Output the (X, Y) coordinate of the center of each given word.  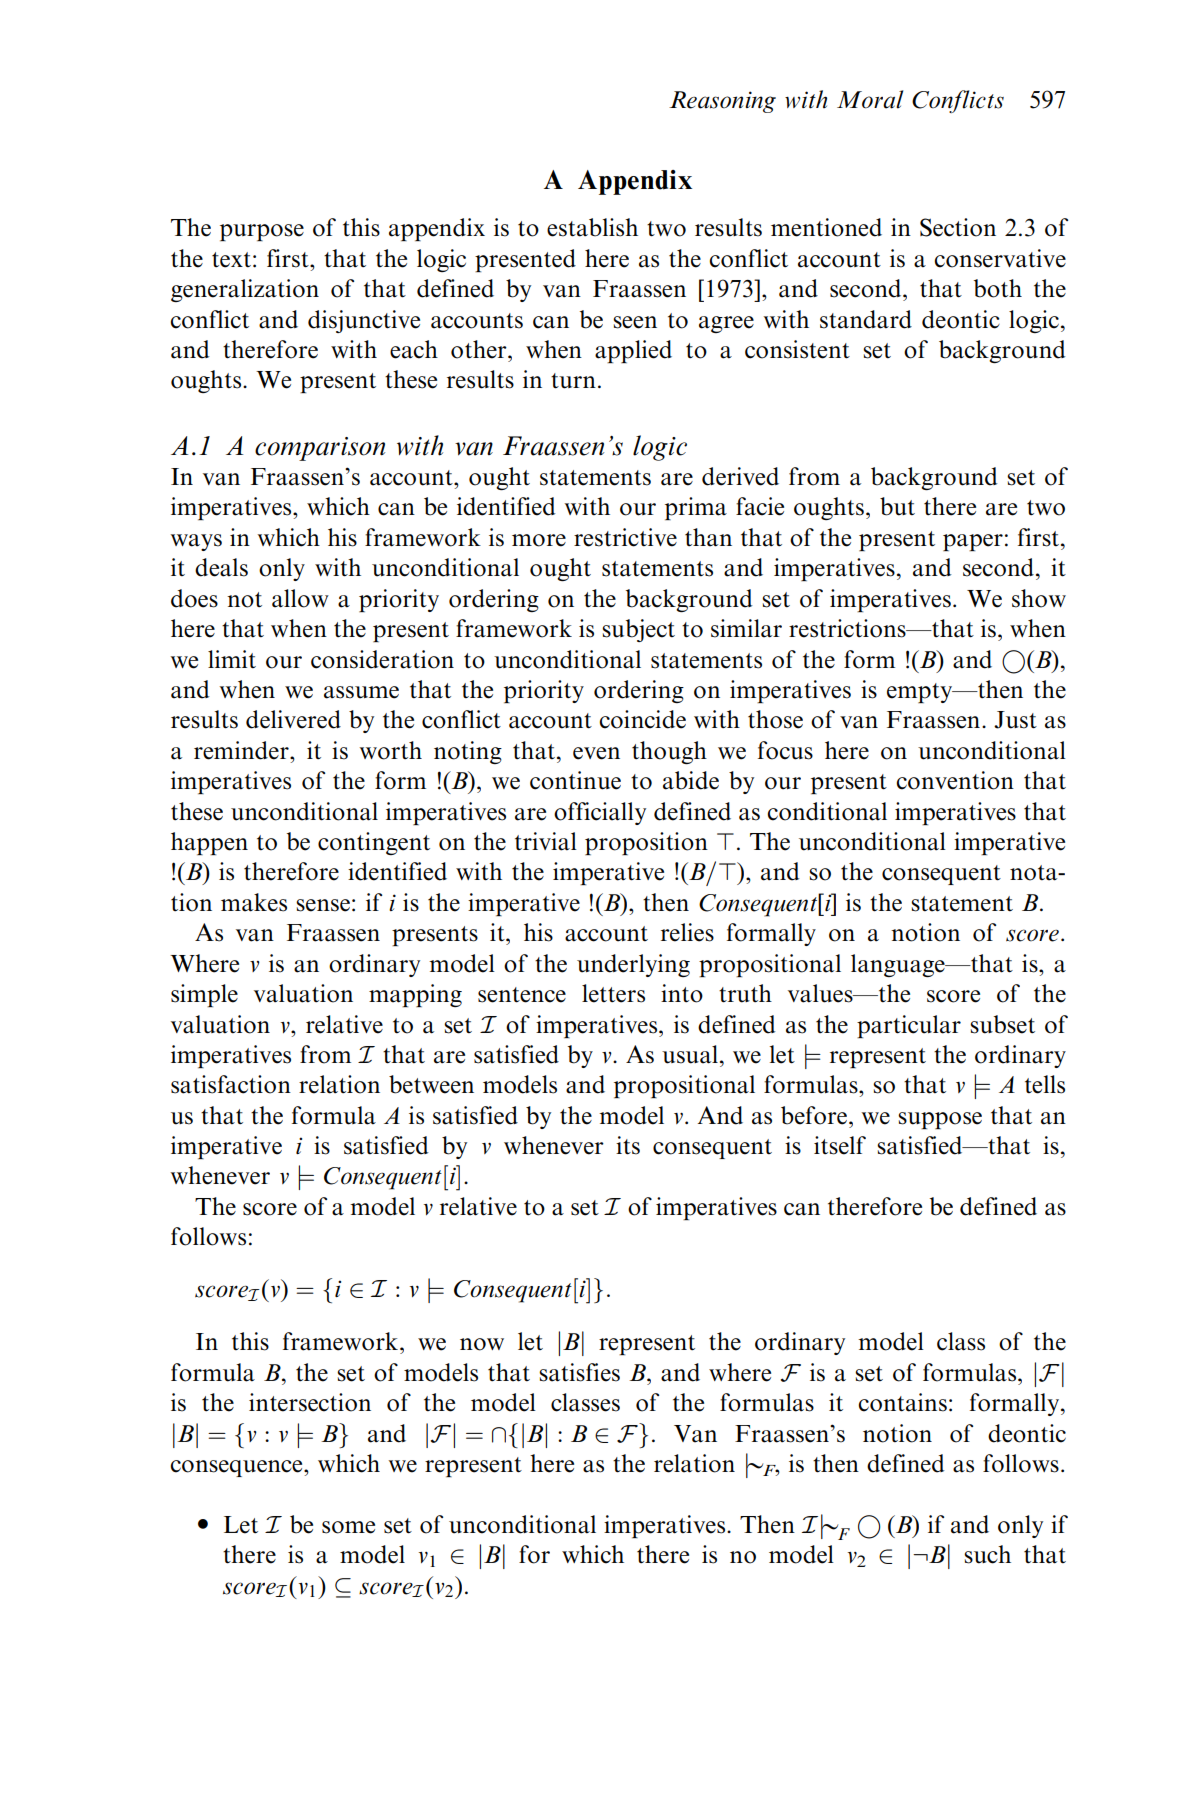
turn (573, 381)
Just (1015, 720)
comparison (320, 449)
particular (909, 1026)
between (431, 1084)
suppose (940, 1120)
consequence (237, 1468)
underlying (633, 965)
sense (323, 905)
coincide (642, 719)
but (897, 506)
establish (592, 227)
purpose (262, 232)
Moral (870, 99)
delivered (293, 719)
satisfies (579, 1372)
